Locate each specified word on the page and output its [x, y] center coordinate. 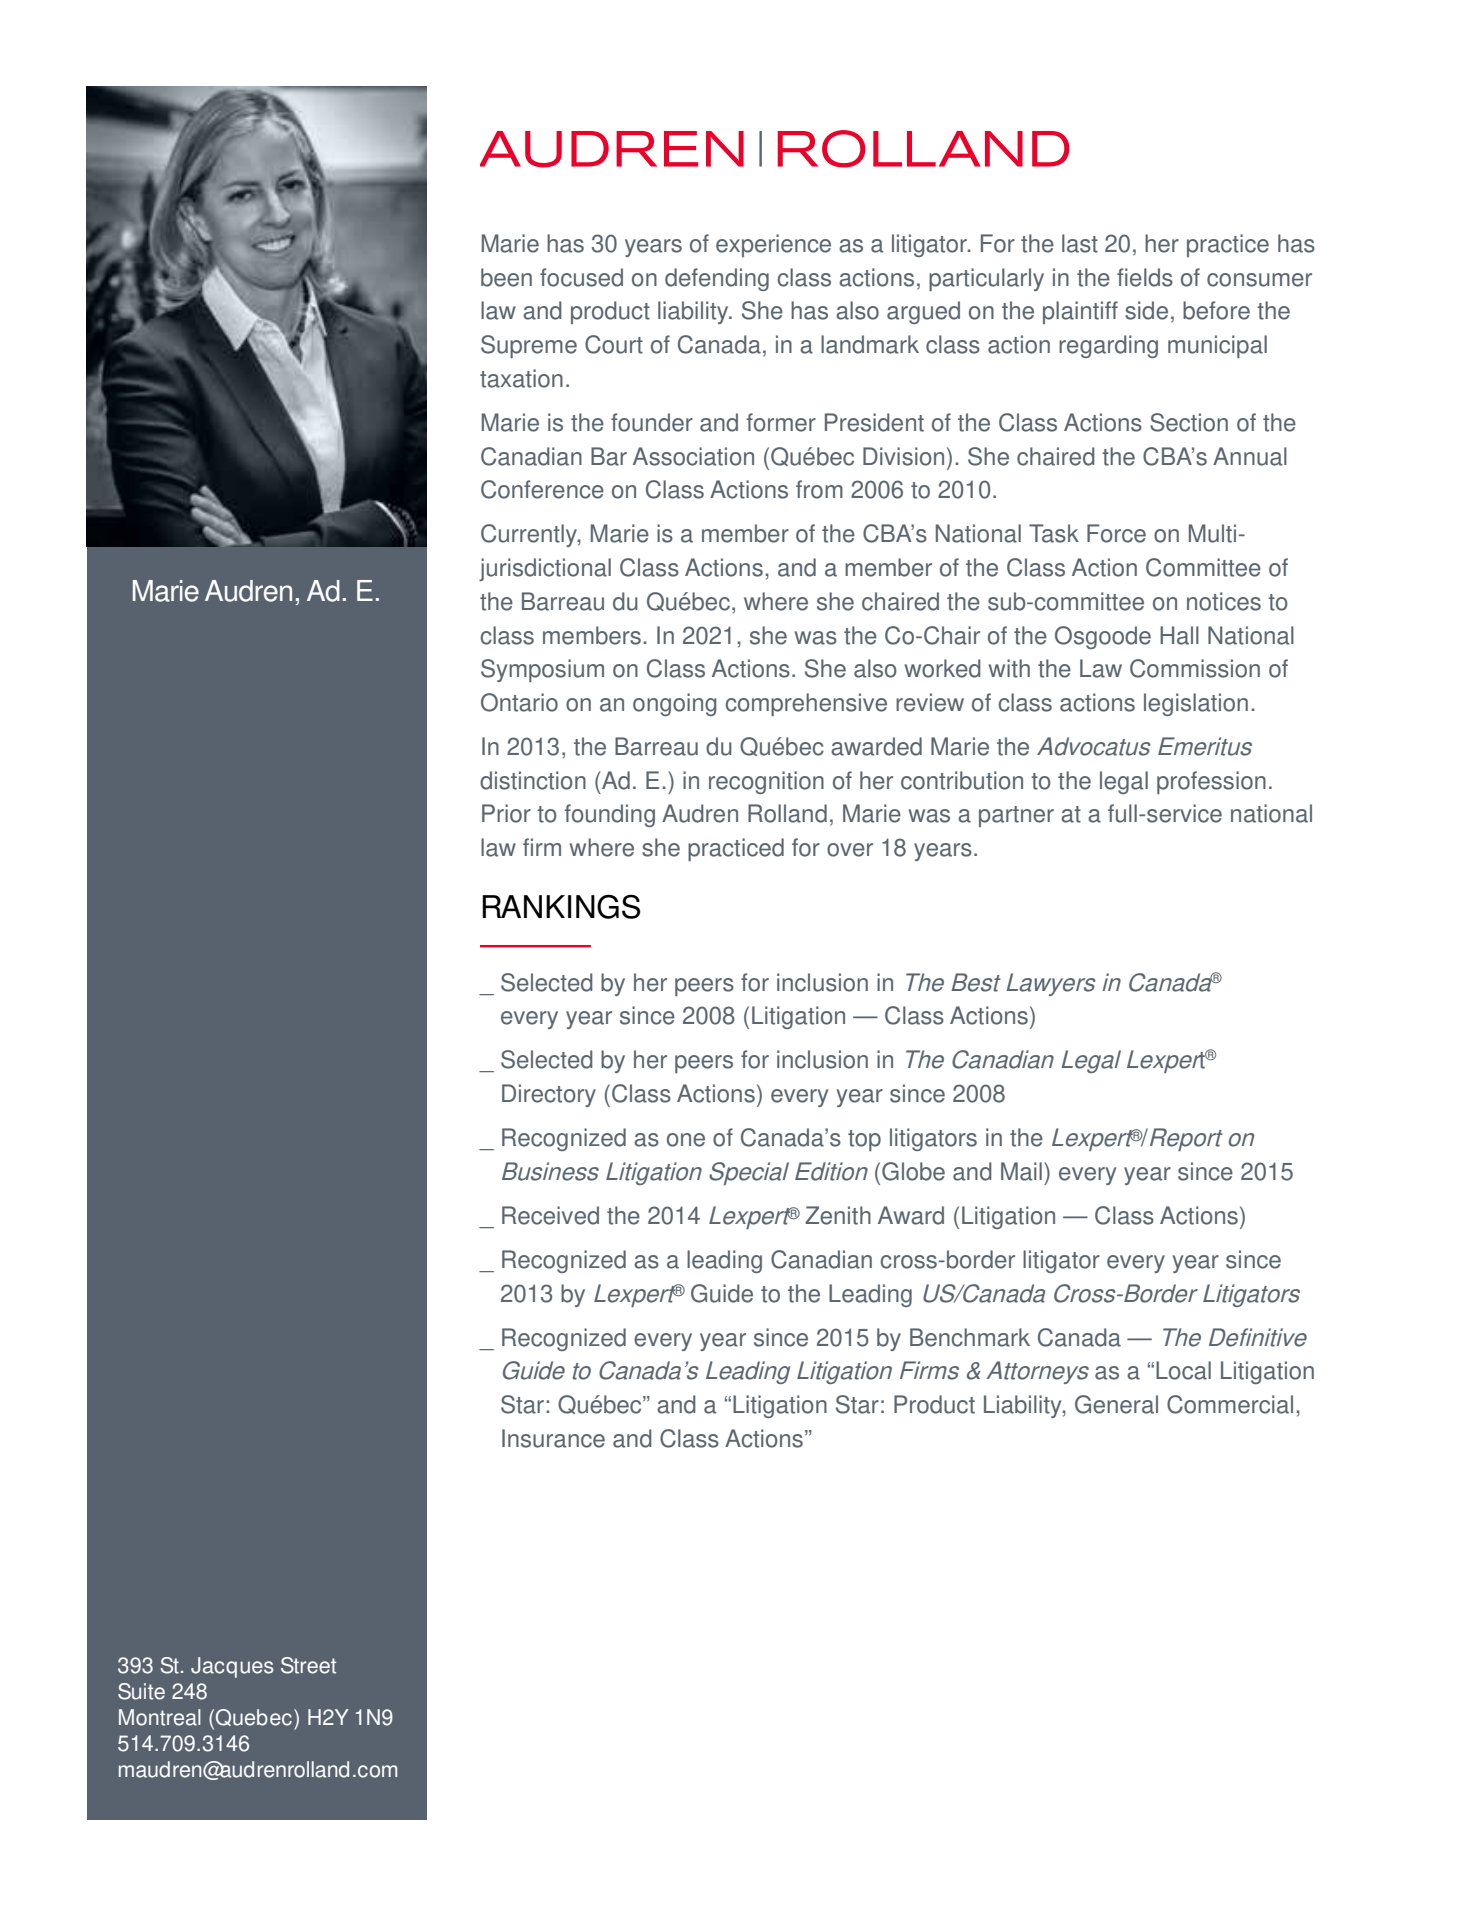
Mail [1021, 1171]
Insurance [553, 1438]
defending [717, 279]
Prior [506, 813]
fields [1145, 277]
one [686, 1140]
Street [308, 1665]
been [506, 277]
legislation [1196, 704]
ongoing [675, 704]
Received [550, 1215]
